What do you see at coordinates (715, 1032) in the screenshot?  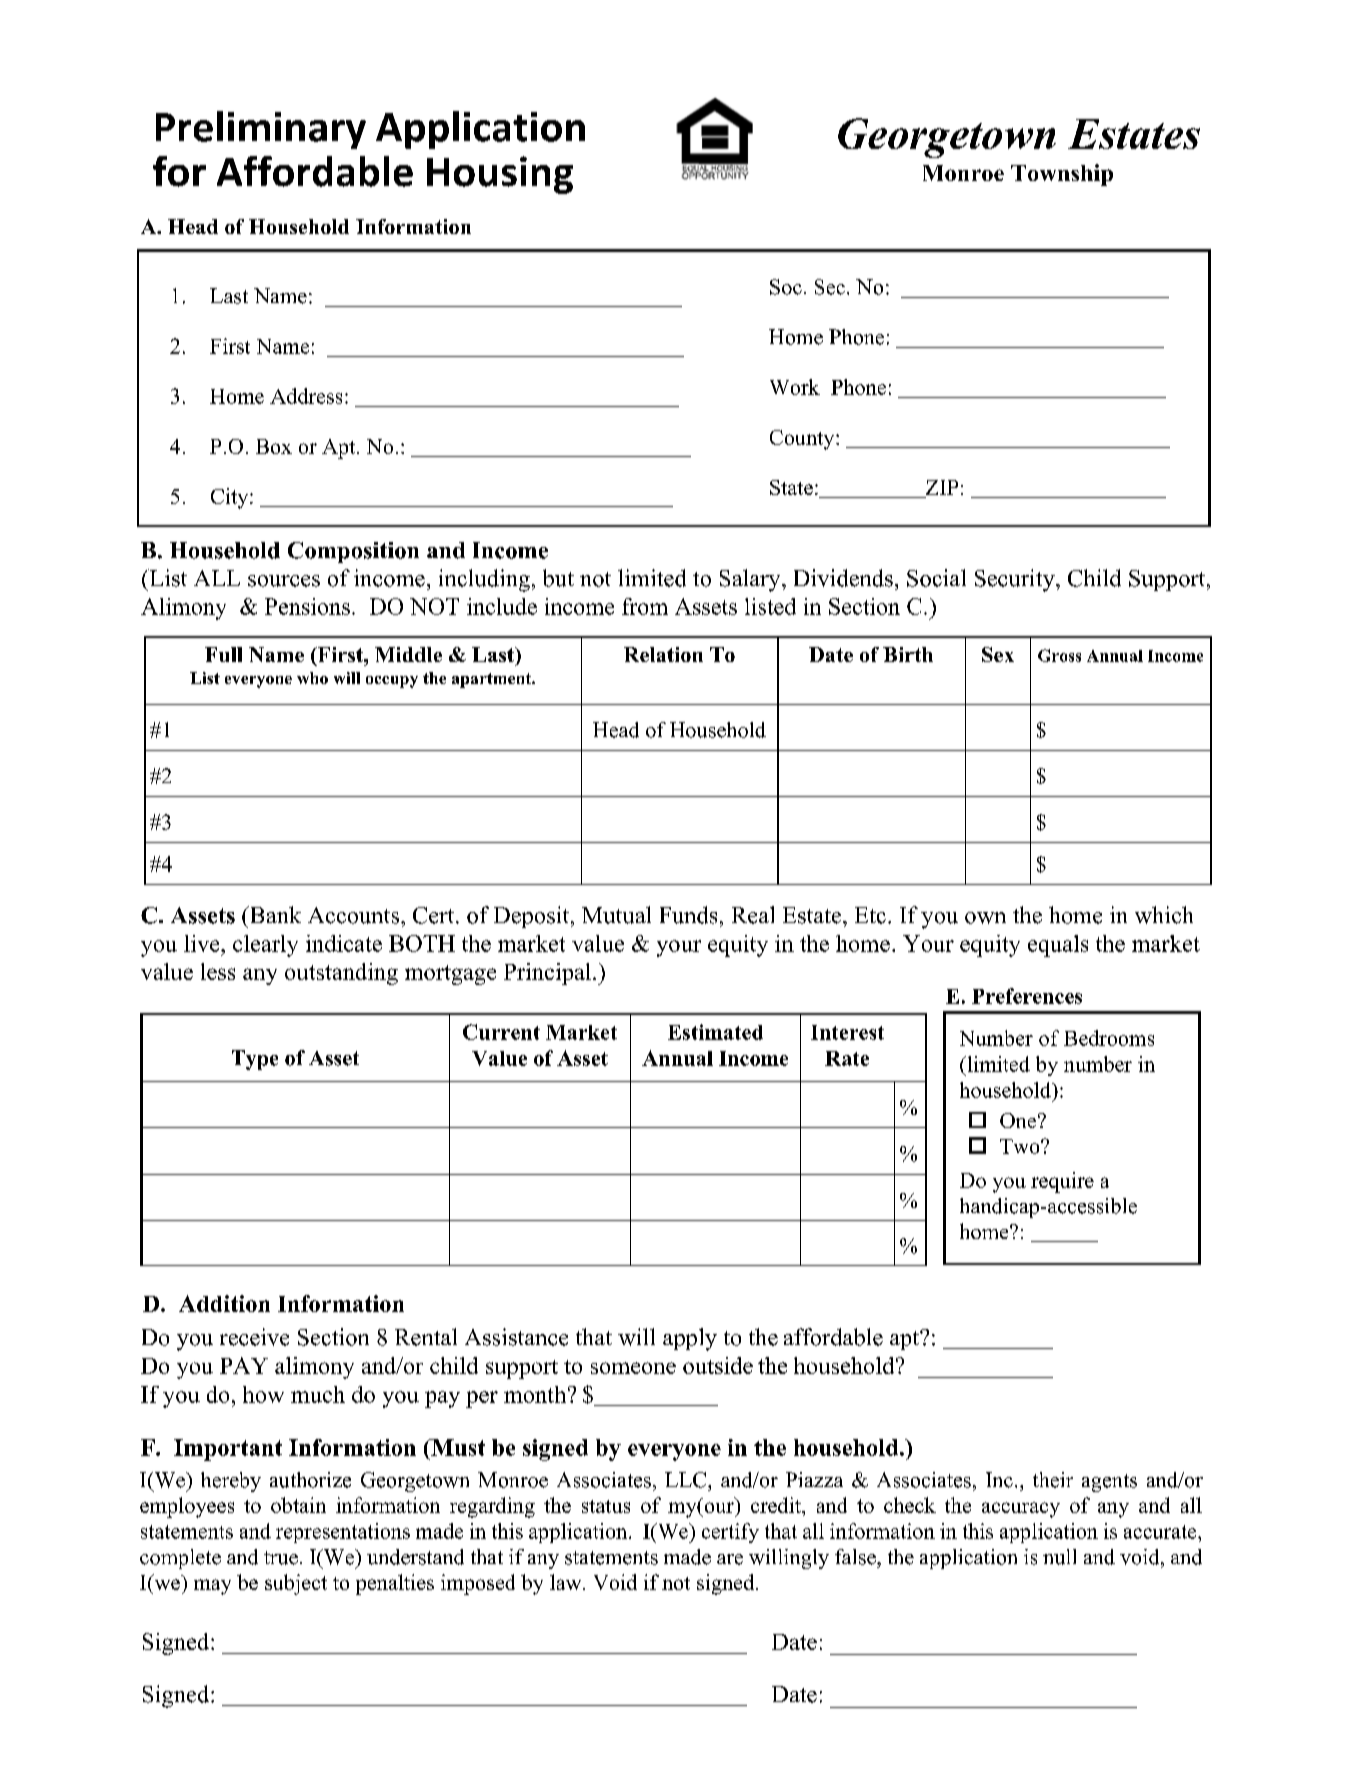 I see `Estimated` at bounding box center [715, 1032].
